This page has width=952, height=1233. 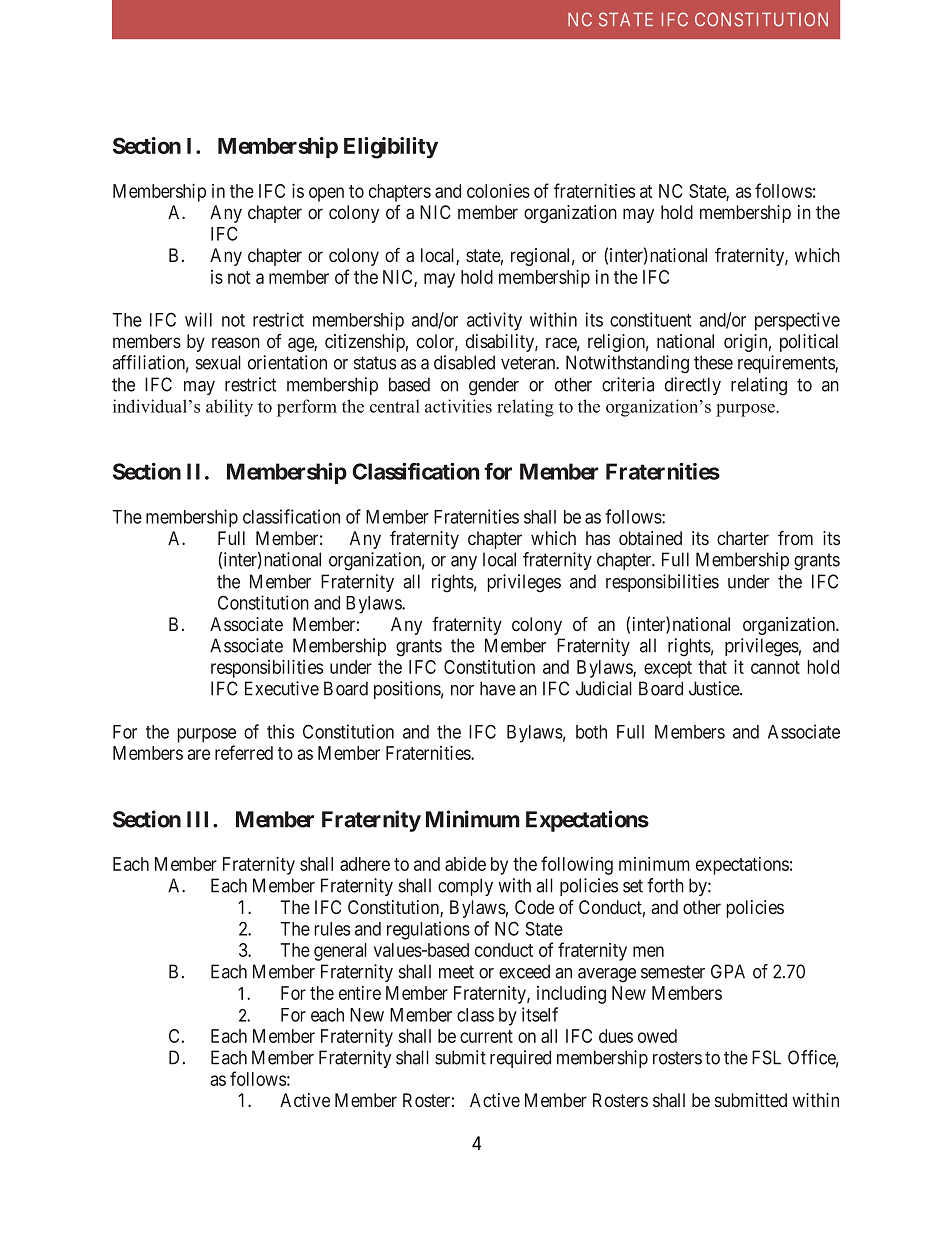 I want to click on colonies, so click(x=498, y=191).
